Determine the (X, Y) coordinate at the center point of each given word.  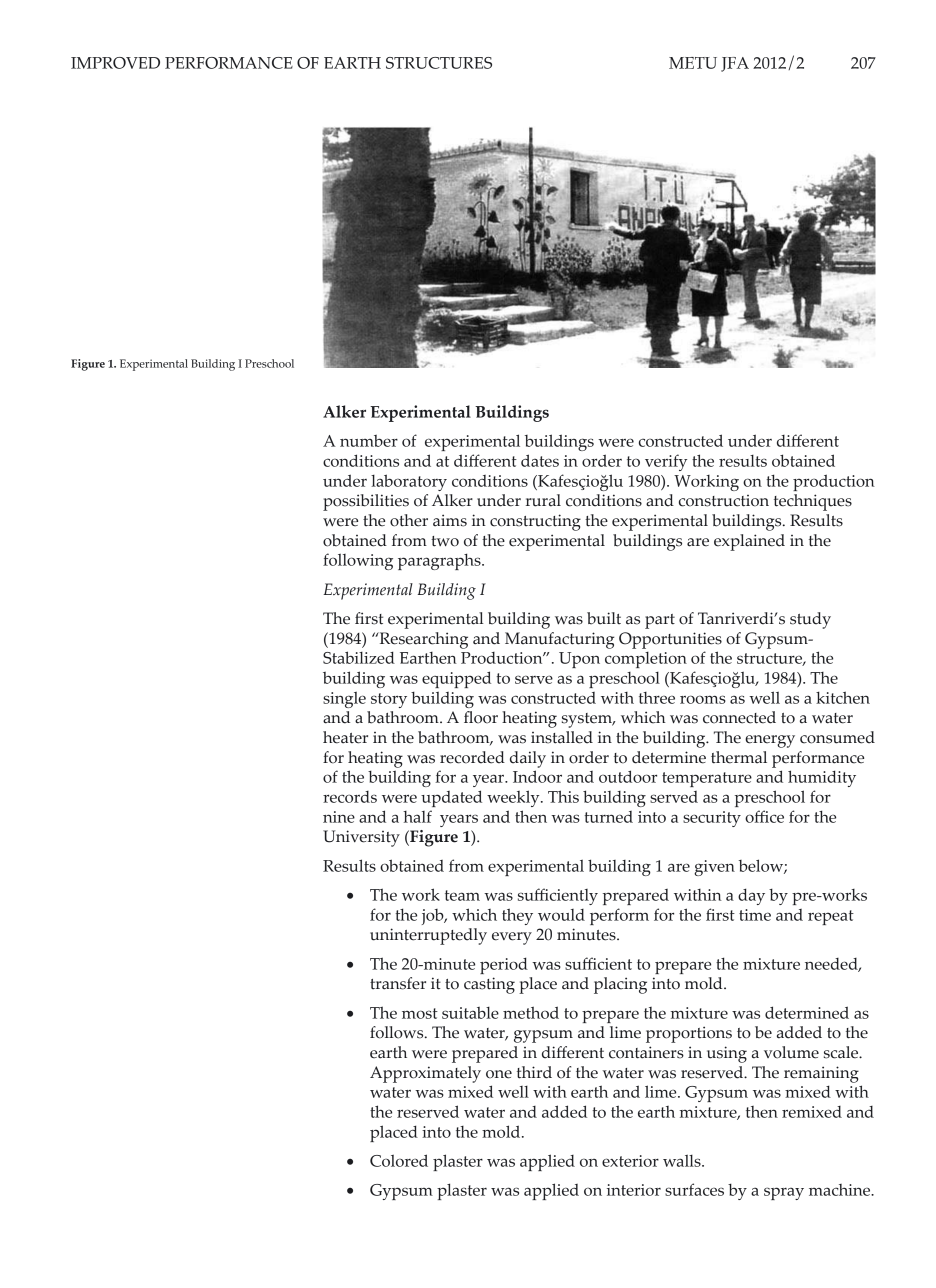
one (499, 1074)
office (764, 816)
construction (724, 501)
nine (339, 817)
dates (540, 460)
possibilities (366, 502)
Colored (399, 1160)
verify (666, 462)
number (369, 441)
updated (451, 798)
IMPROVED (115, 63)
